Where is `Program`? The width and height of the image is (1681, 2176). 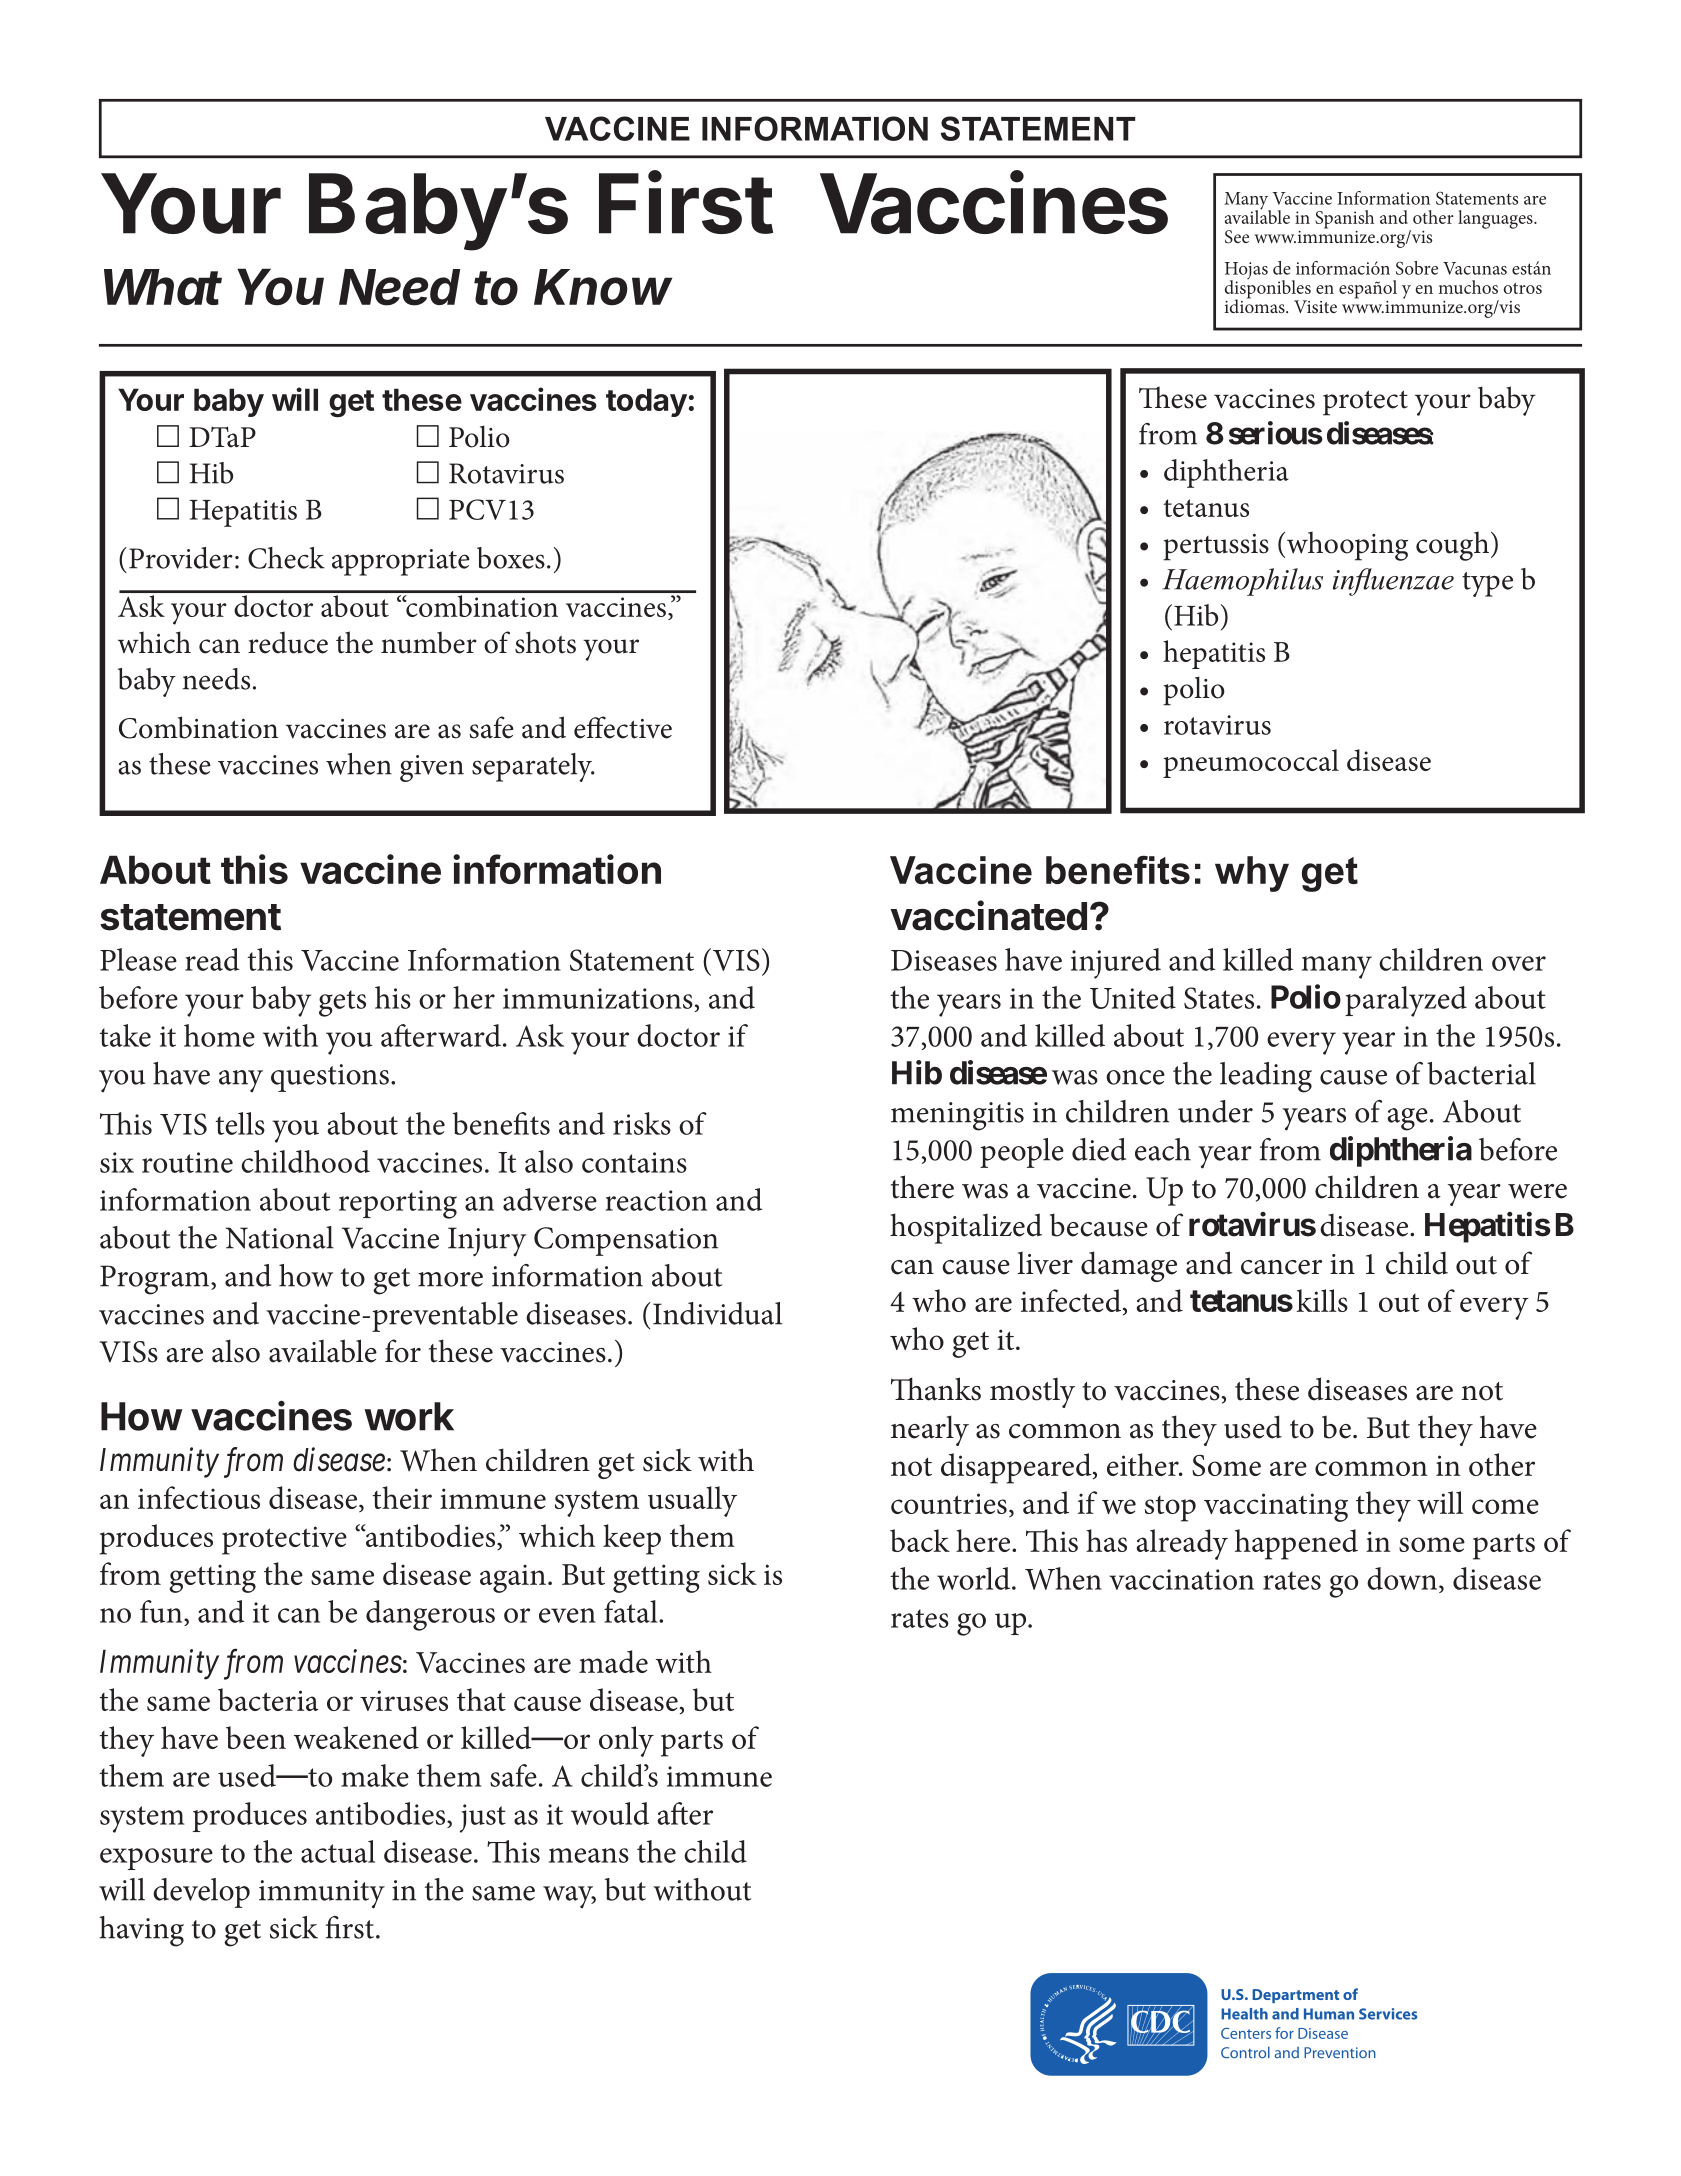 Program is located at coordinates (156, 1280).
